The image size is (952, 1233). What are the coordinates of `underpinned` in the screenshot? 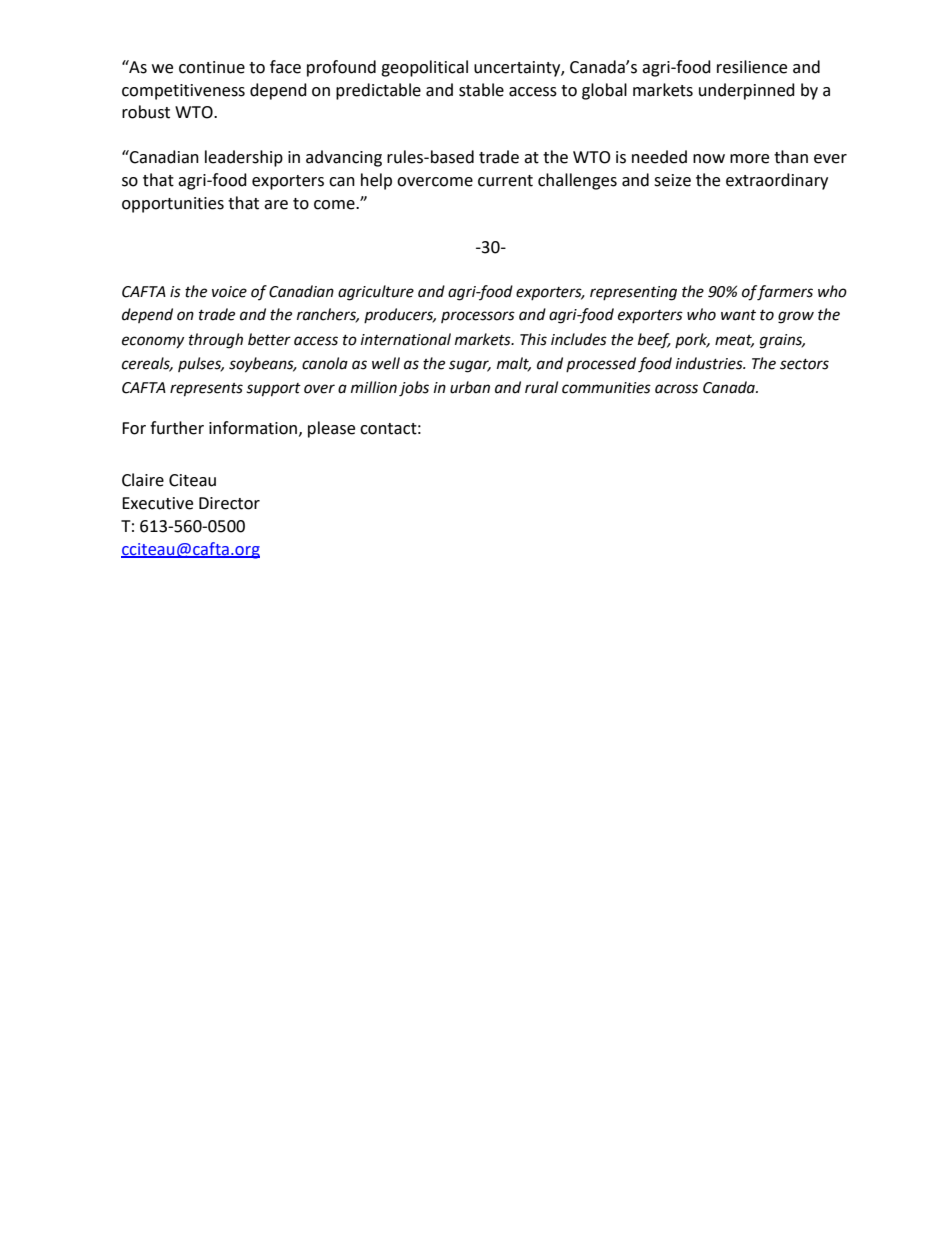 It's located at (747, 91).
